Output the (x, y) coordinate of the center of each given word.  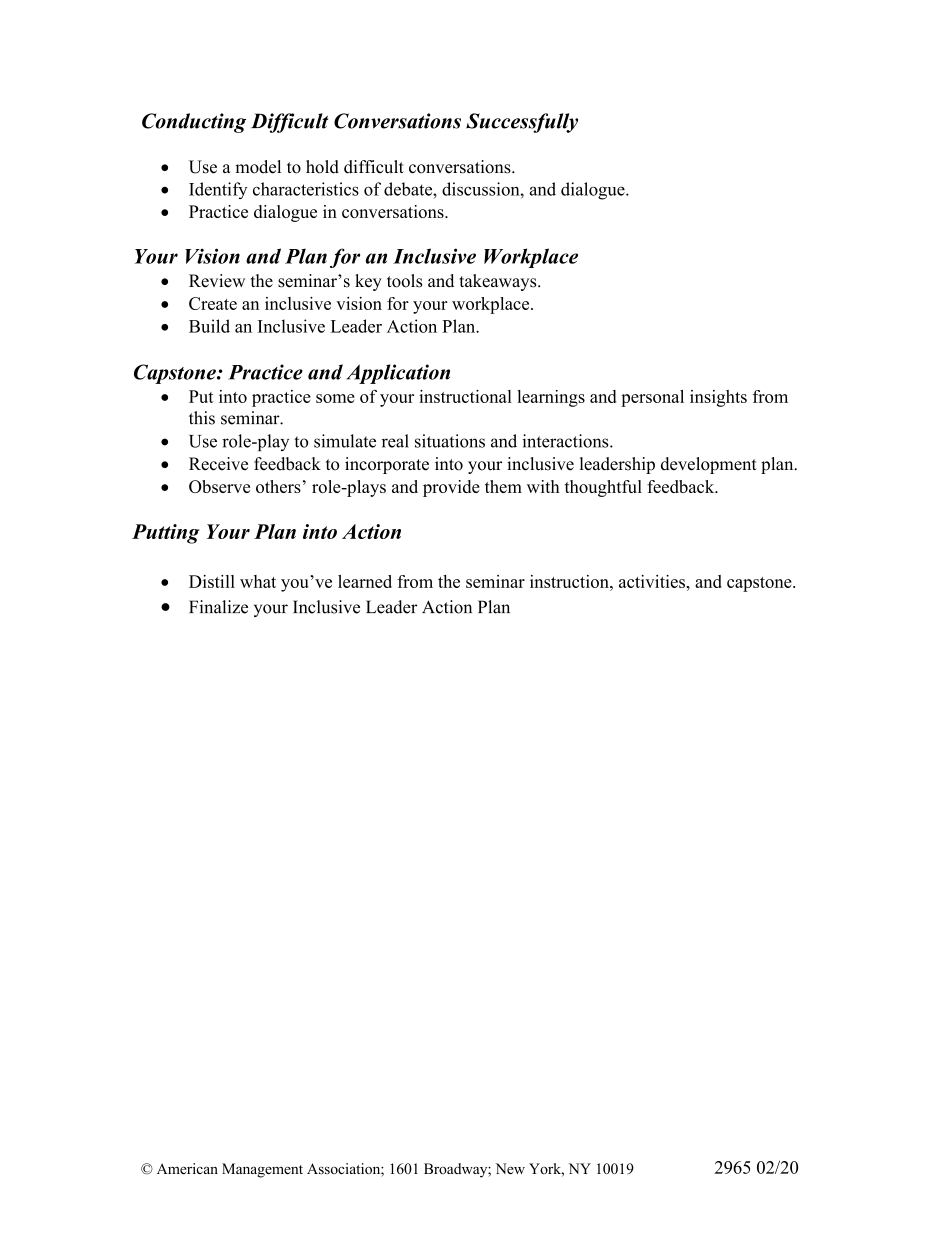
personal (652, 398)
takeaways (499, 282)
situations (450, 441)
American (187, 1168)
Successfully (522, 123)
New (510, 1168)
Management (262, 1170)
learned (365, 581)
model (258, 167)
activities (653, 581)
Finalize (218, 607)
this (202, 418)
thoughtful (603, 488)
